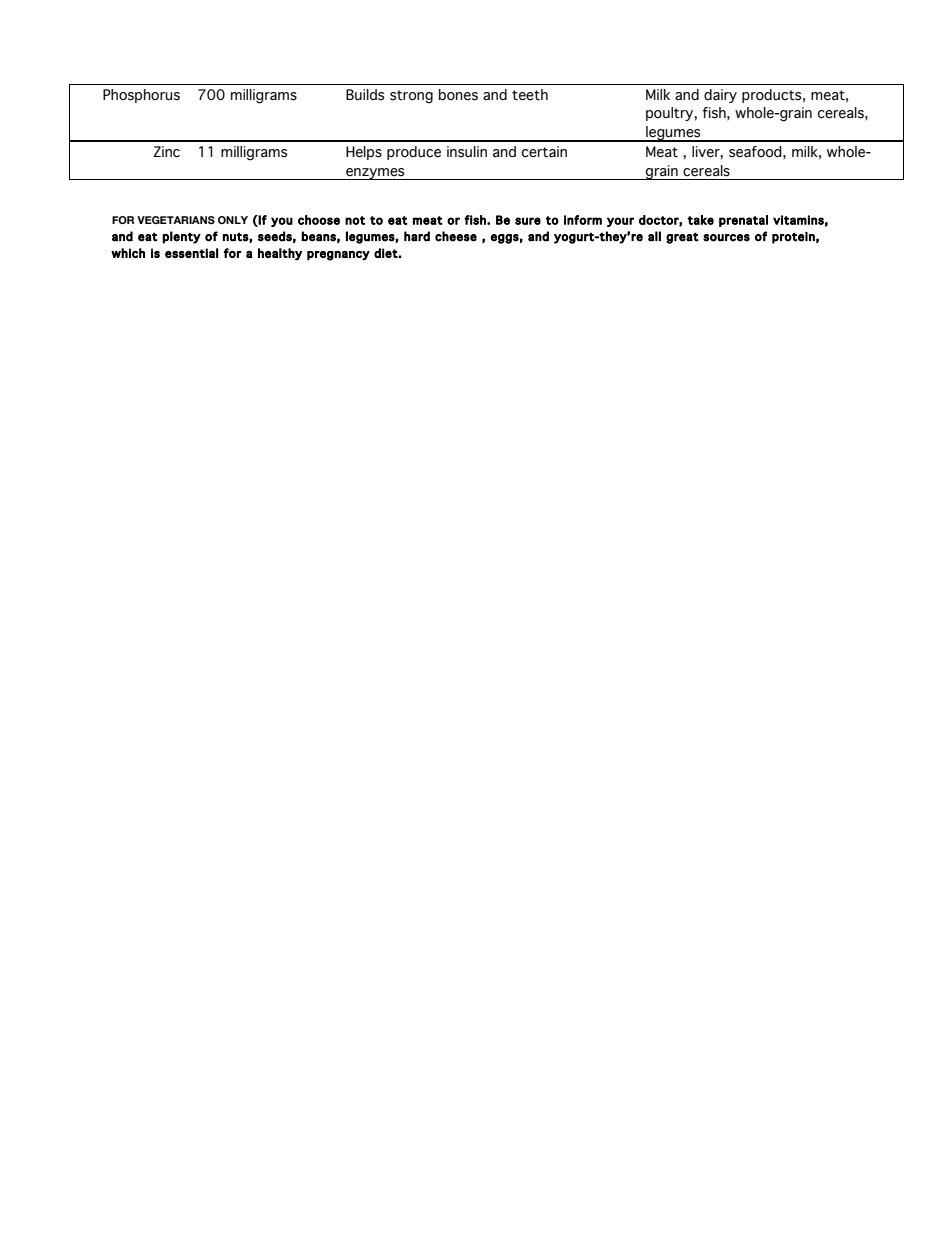 Image resolution: width=952 pixels, height=1233 pixels. Describe the element at coordinates (720, 96) in the document. I see `dairy` at that location.
